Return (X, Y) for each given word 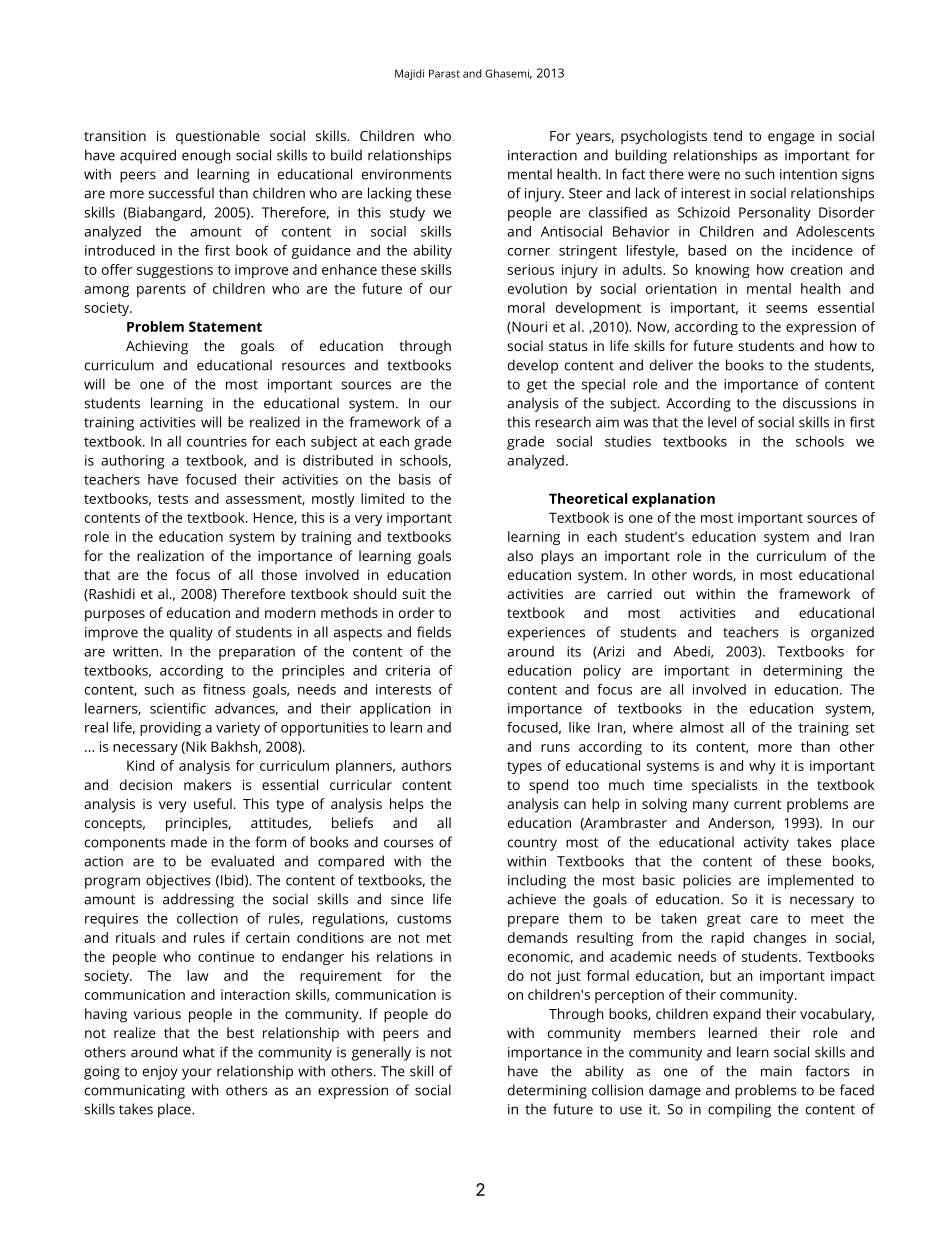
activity (766, 844)
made (189, 842)
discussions (820, 403)
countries (217, 441)
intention (808, 174)
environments (407, 174)
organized (842, 633)
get (537, 386)
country (532, 844)
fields (434, 632)
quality (191, 633)
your (197, 1074)
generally (381, 1053)
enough (206, 156)
